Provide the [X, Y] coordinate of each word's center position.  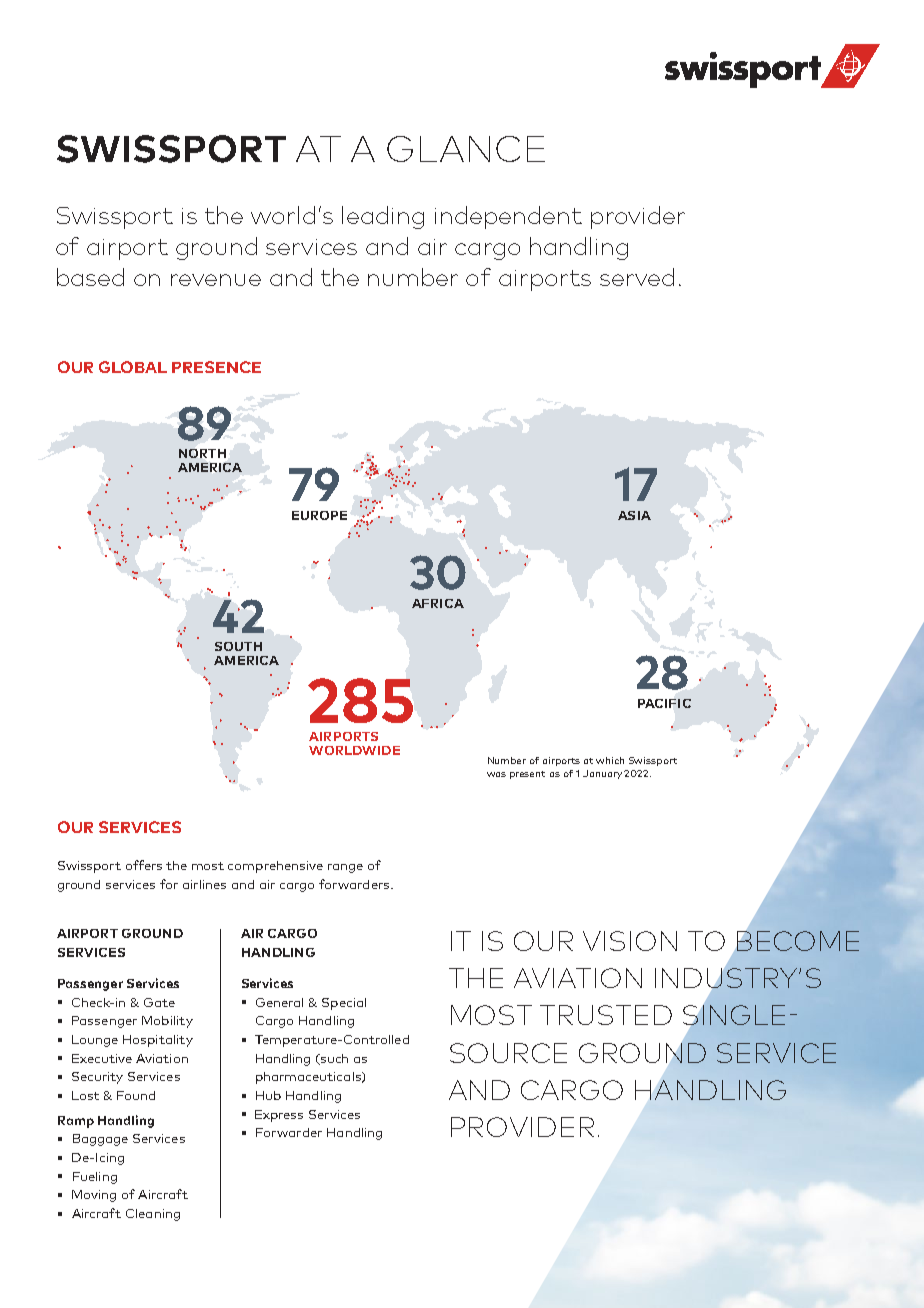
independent [508, 217]
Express [279, 1116]
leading [383, 217]
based [90, 277]
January [604, 774]
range [345, 868]
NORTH [202, 453]
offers [144, 865]
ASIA [634, 515]
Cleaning [153, 1215]
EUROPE [319, 515]
